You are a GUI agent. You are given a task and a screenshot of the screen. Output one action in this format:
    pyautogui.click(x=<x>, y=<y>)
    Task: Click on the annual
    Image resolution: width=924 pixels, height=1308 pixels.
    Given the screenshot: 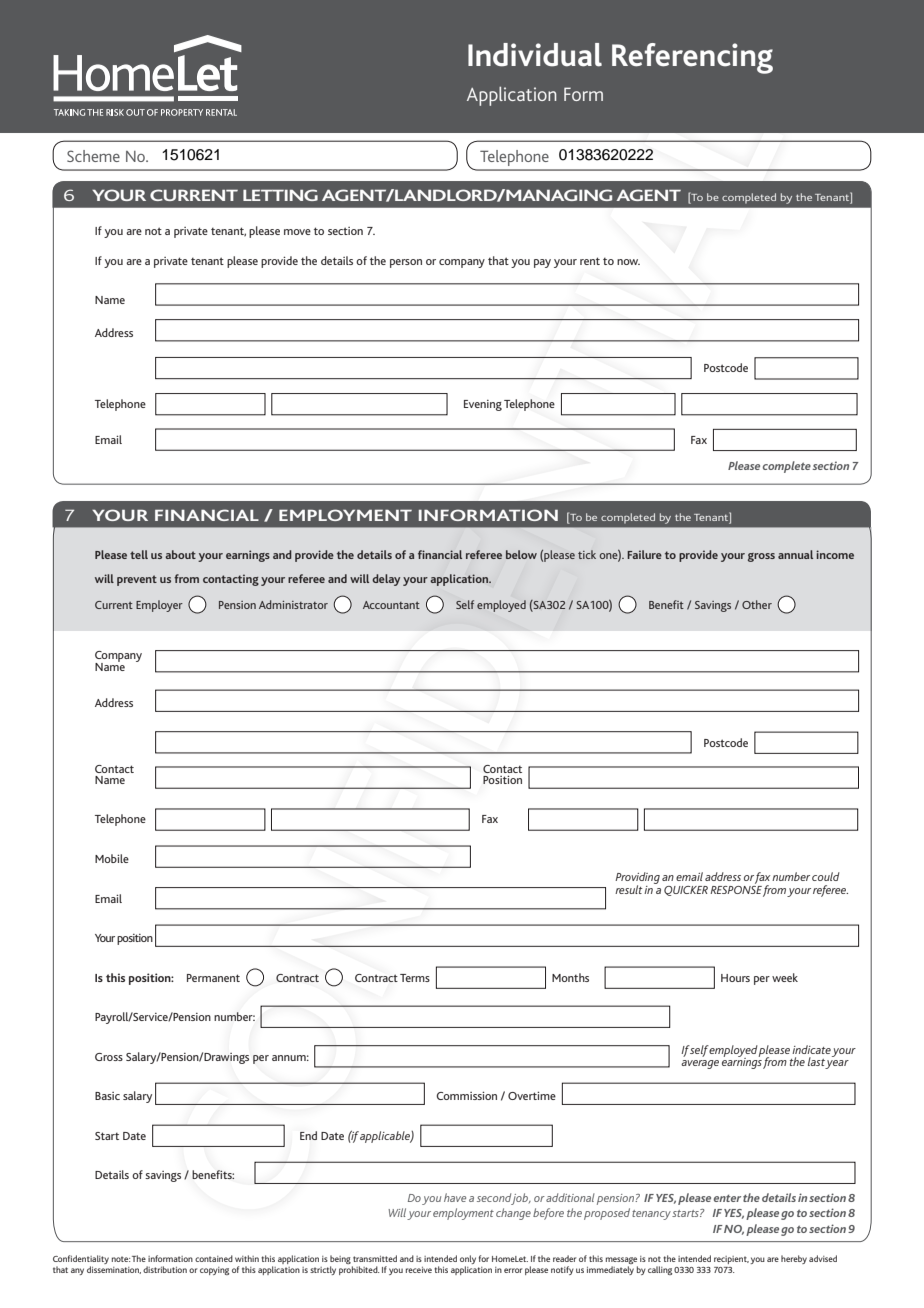 What is the action you would take?
    pyautogui.click(x=795, y=554)
